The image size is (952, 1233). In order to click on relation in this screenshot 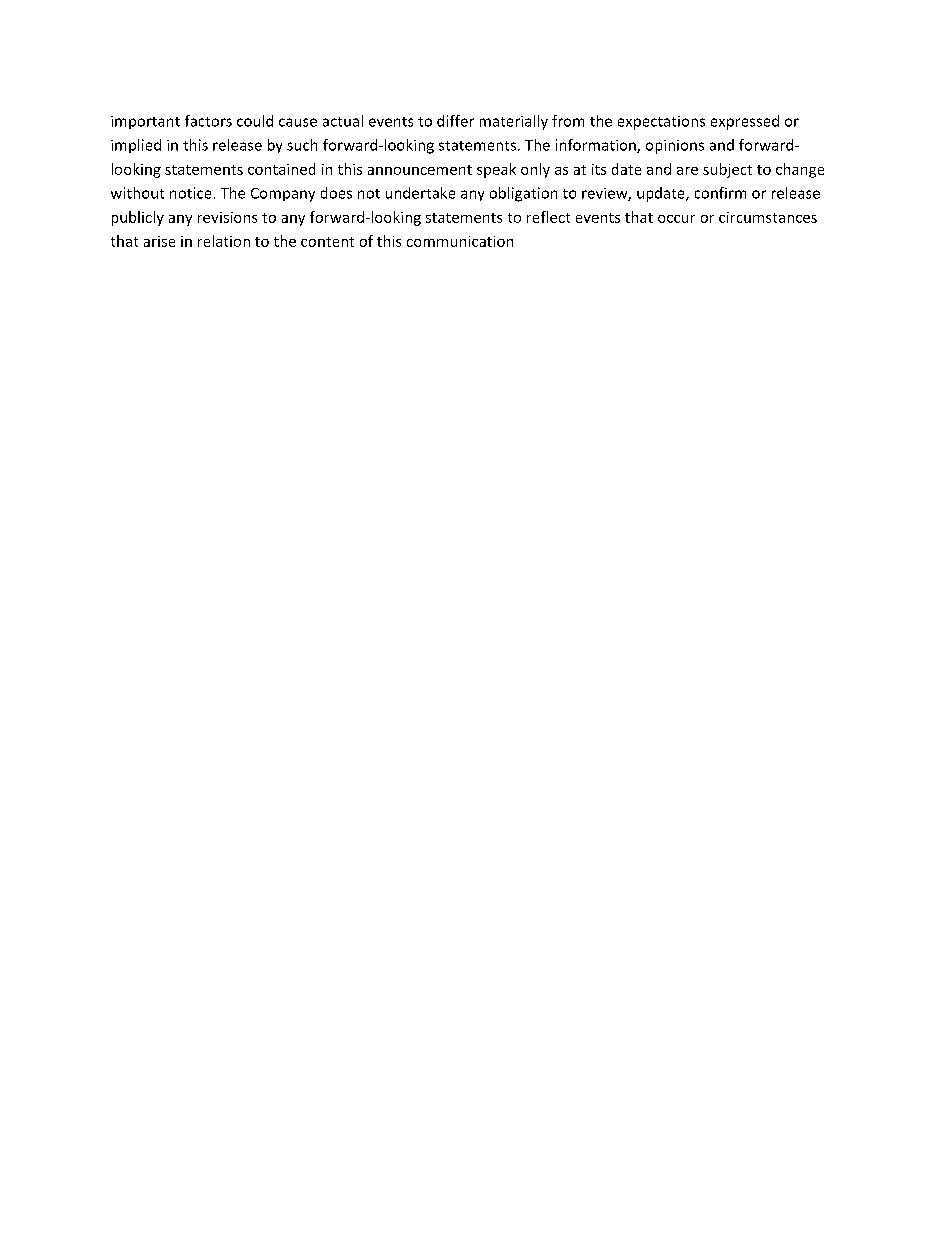, I will do `click(224, 241)`.
